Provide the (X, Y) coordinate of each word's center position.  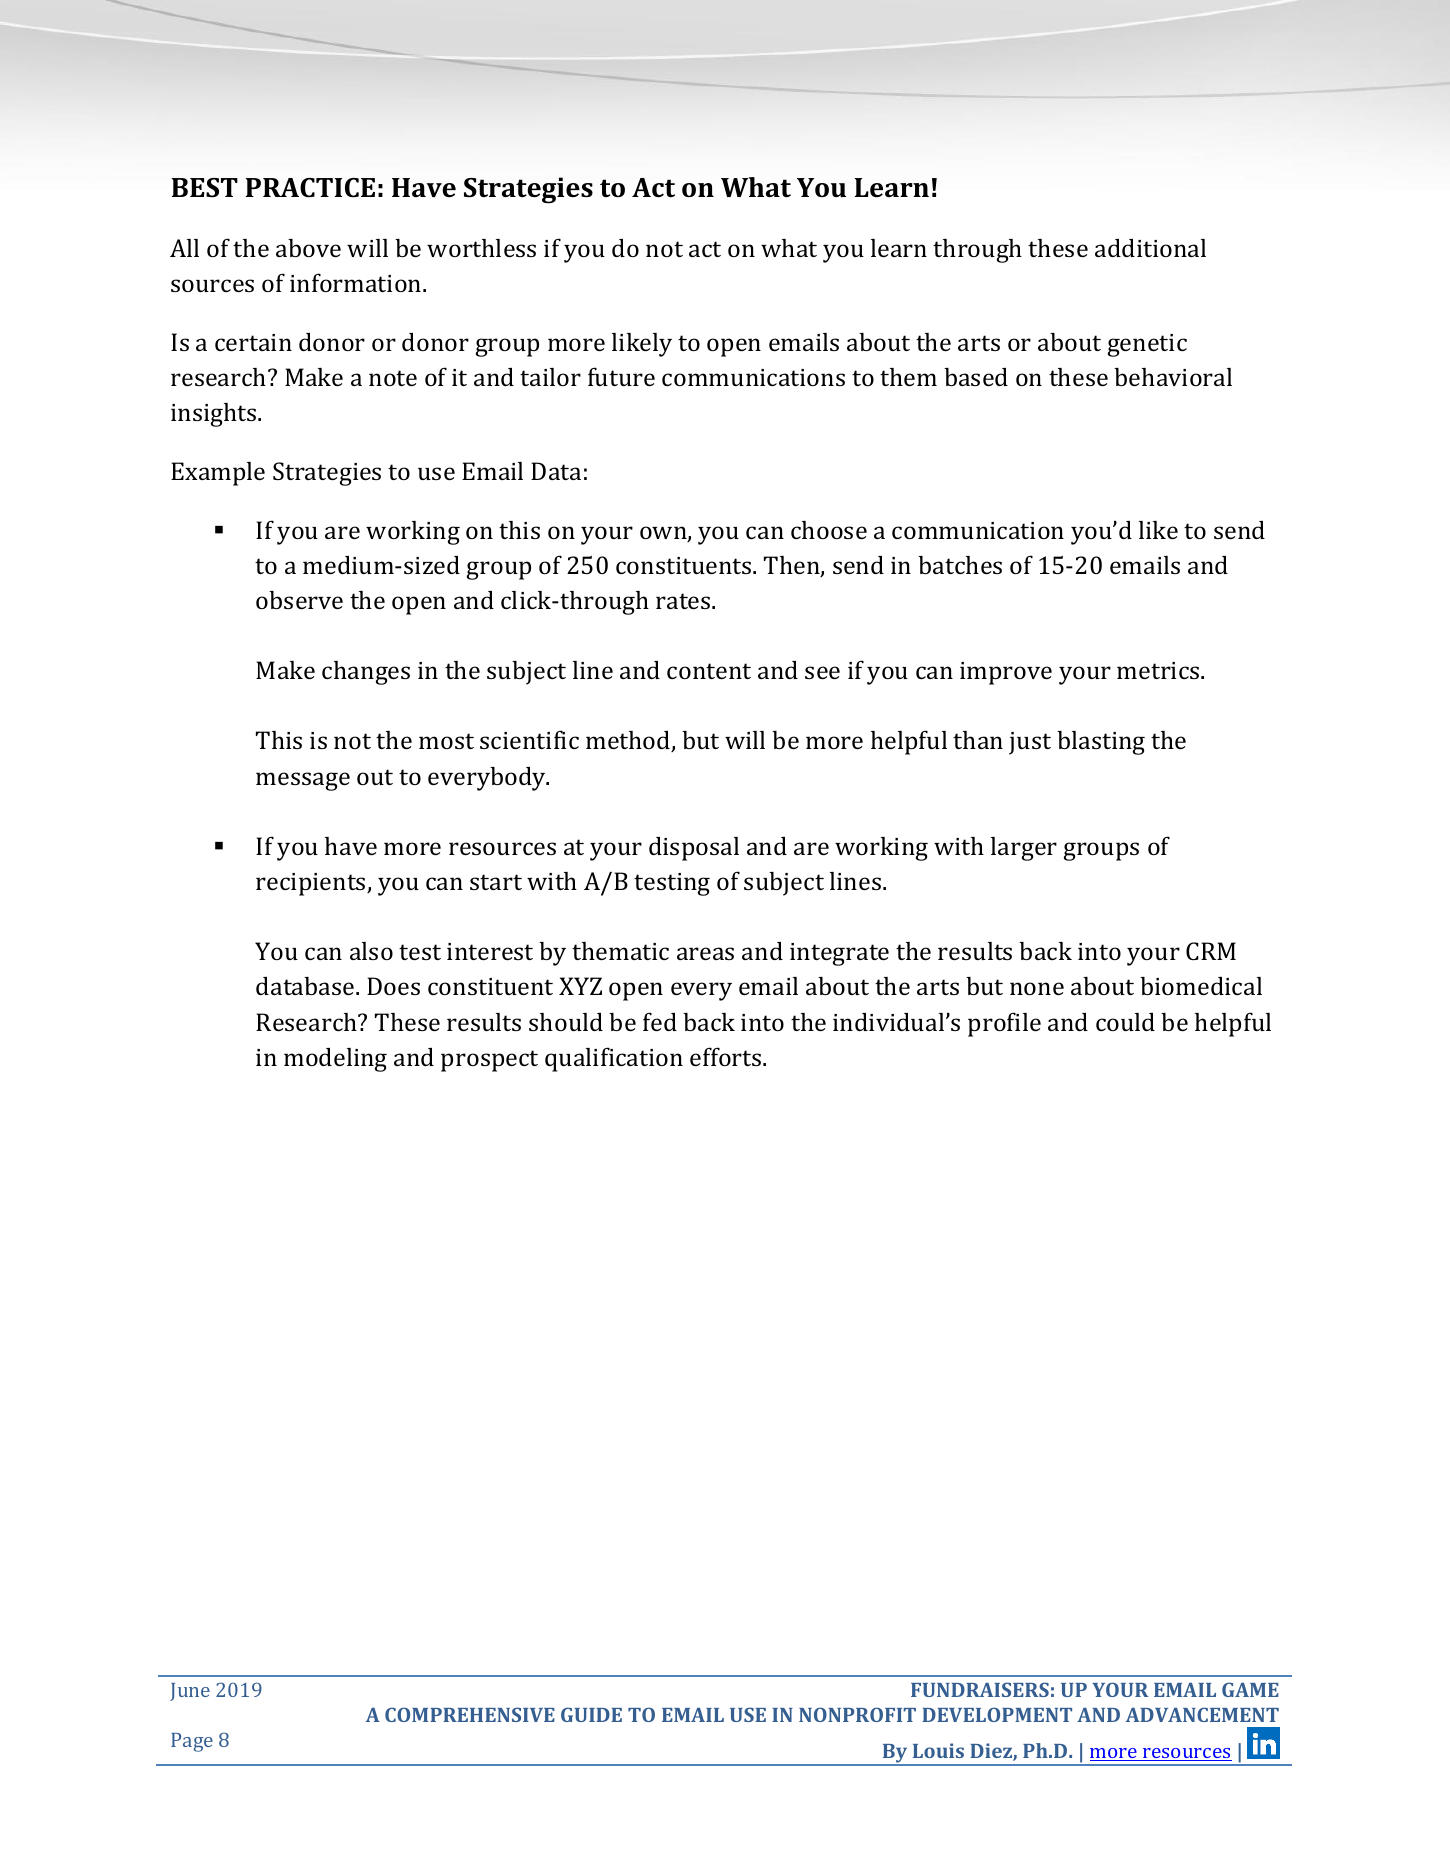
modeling (335, 1060)
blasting (1101, 743)
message (303, 781)
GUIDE (591, 1714)
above (308, 248)
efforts (727, 1056)
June (190, 1692)
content (709, 671)
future (621, 376)
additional (1150, 248)
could (1125, 1022)
